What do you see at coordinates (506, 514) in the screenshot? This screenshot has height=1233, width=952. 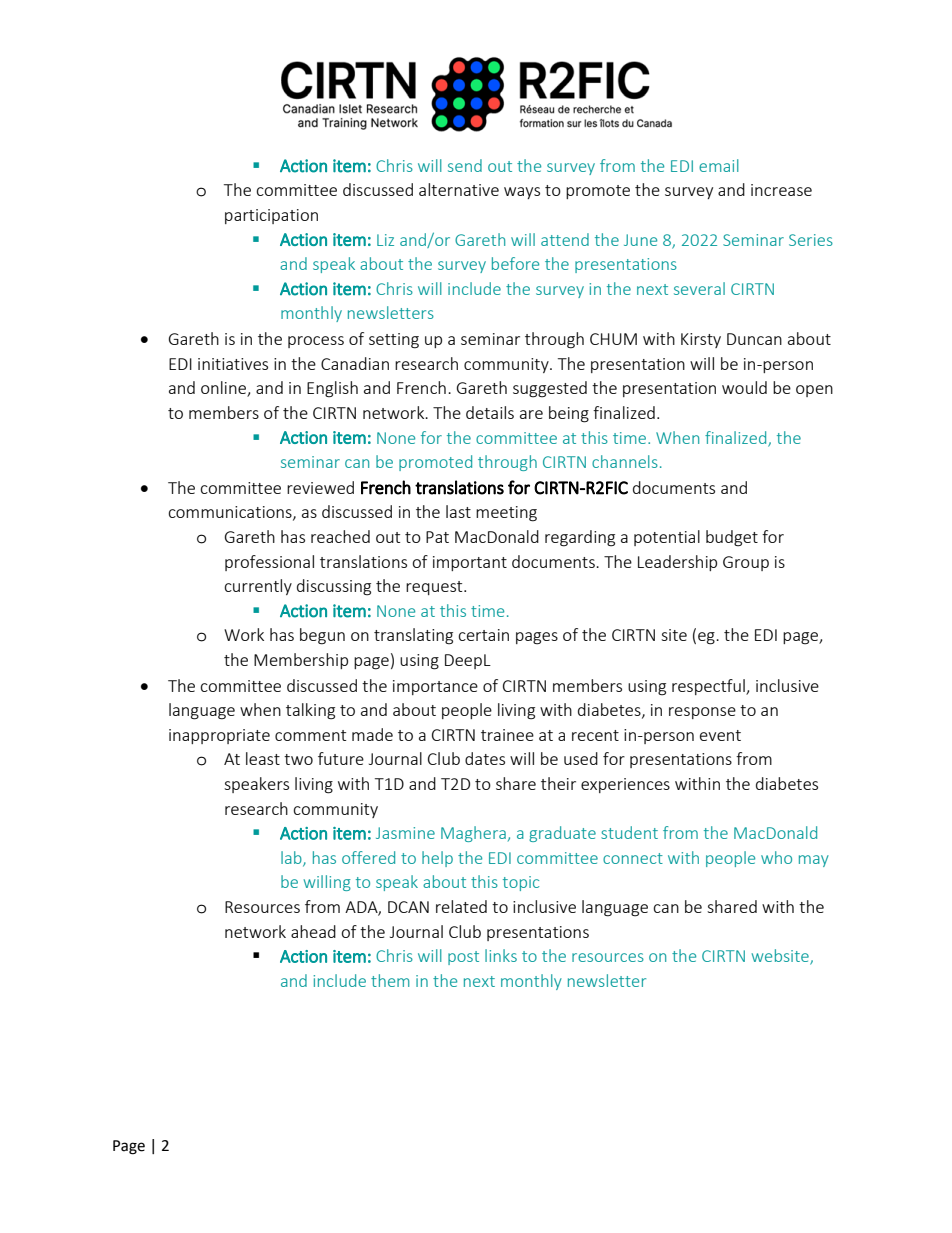 I see `meeting` at bounding box center [506, 514].
